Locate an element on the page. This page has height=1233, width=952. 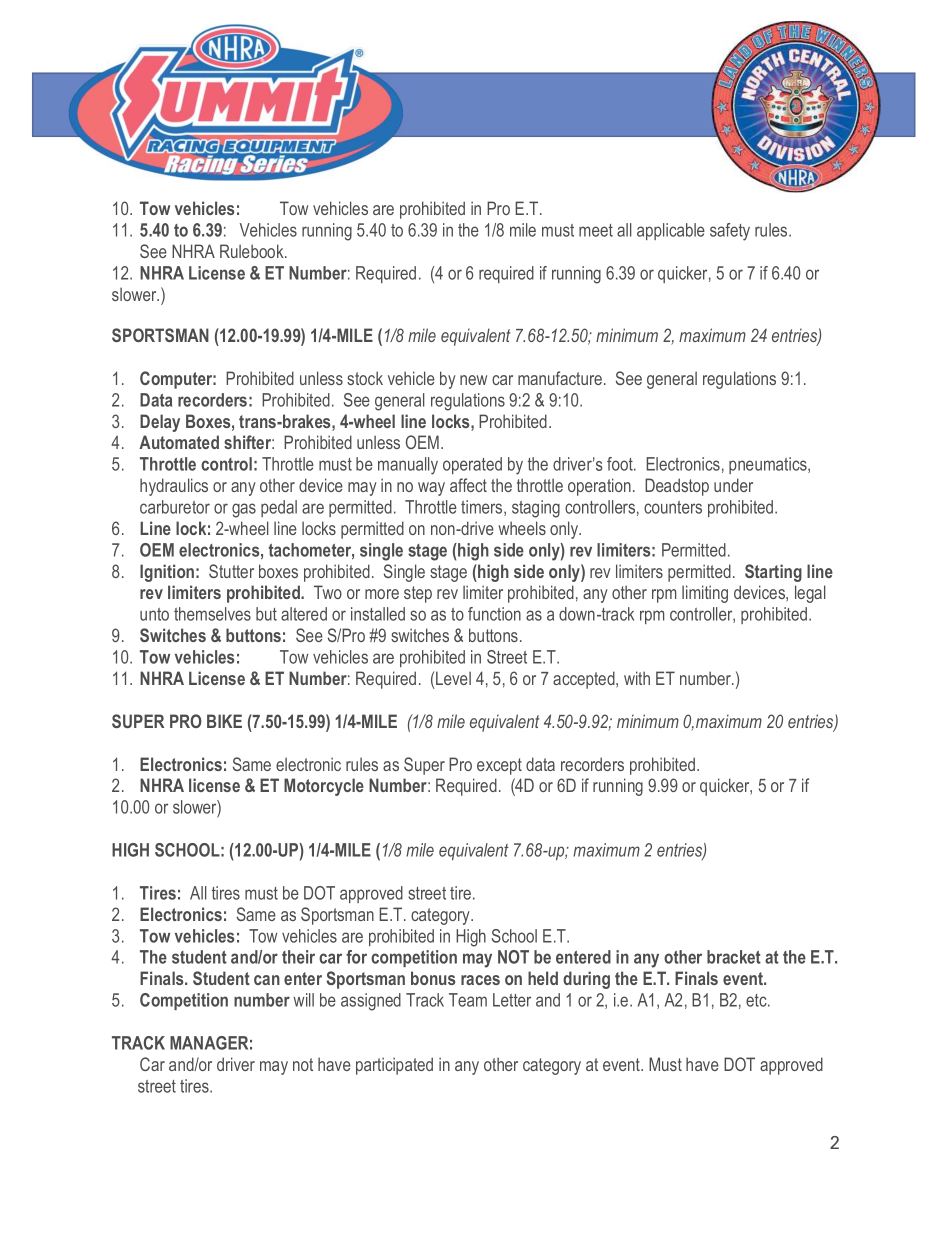
limiting is located at coordinates (705, 594).
